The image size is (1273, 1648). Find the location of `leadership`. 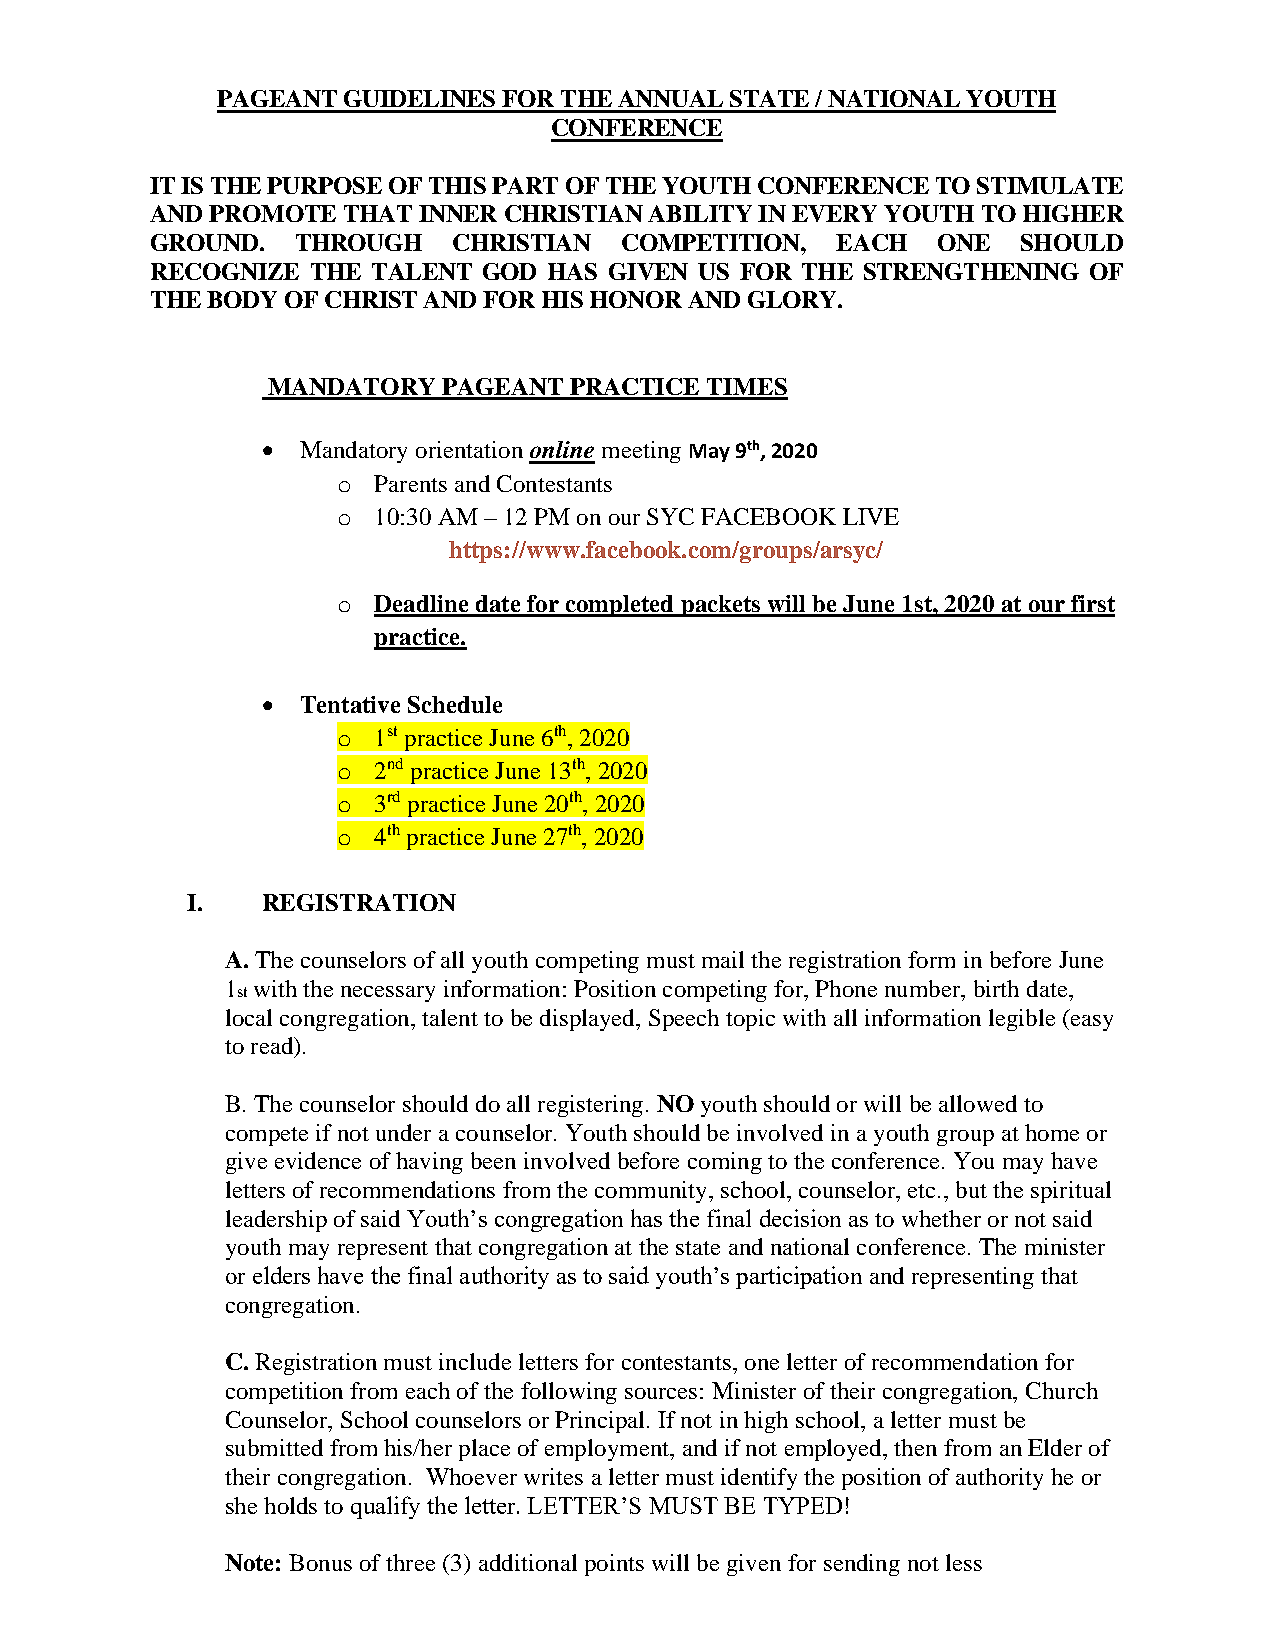

leadership is located at coordinates (276, 1221).
